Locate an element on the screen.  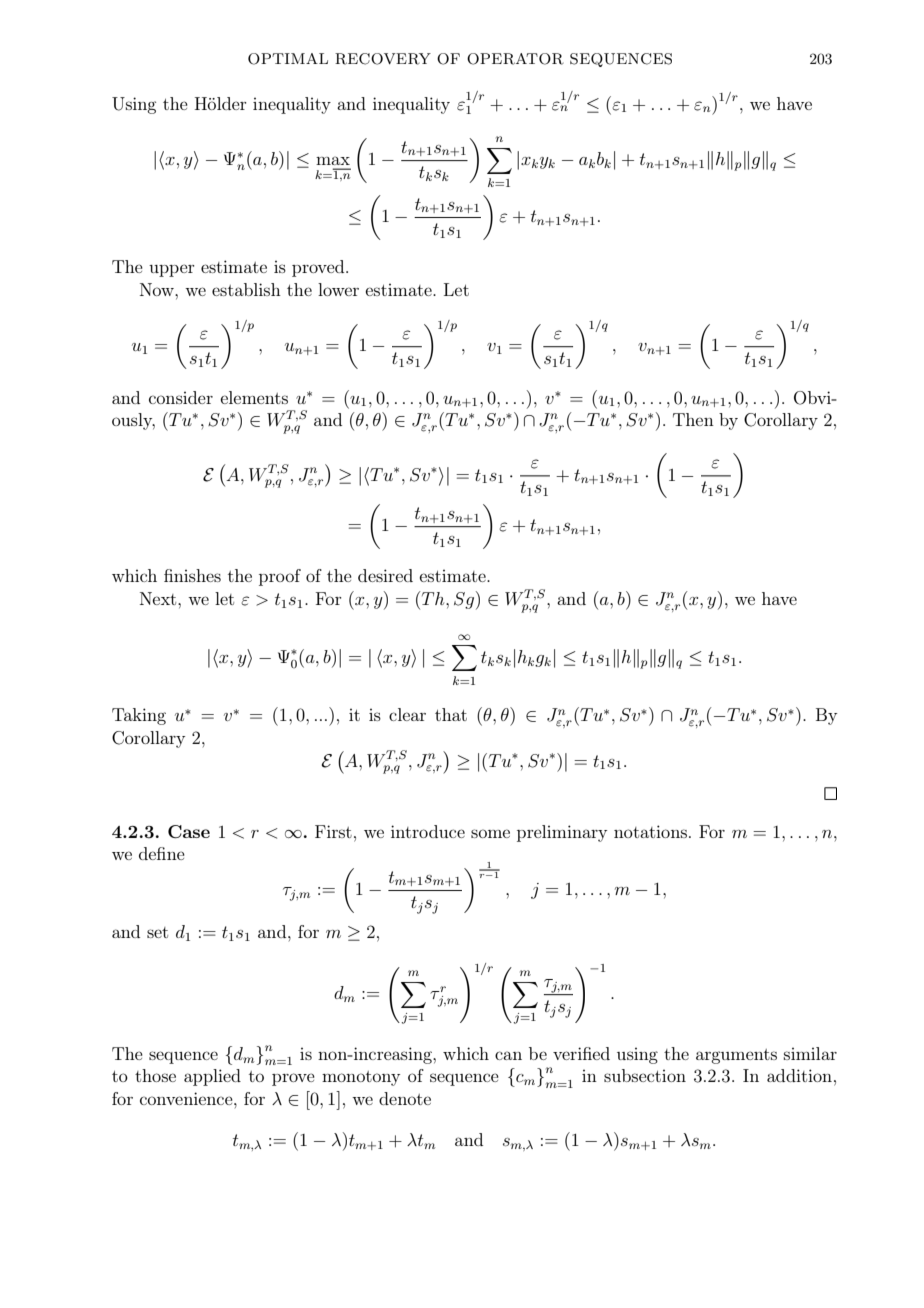
Then is located at coordinates (693, 419).
